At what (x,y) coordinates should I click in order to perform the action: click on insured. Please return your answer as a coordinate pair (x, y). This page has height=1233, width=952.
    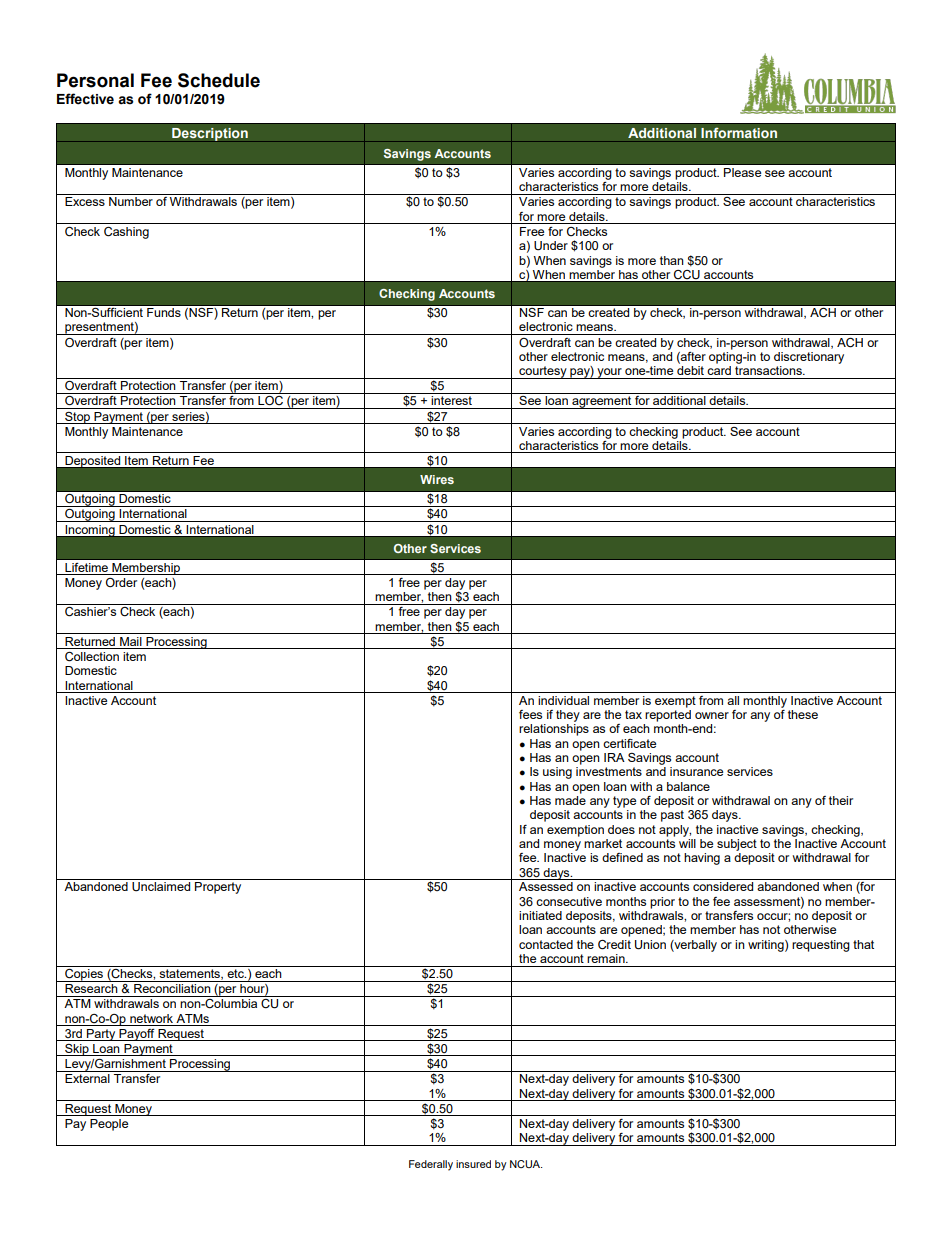
    Looking at the image, I should click on (473, 1164).
